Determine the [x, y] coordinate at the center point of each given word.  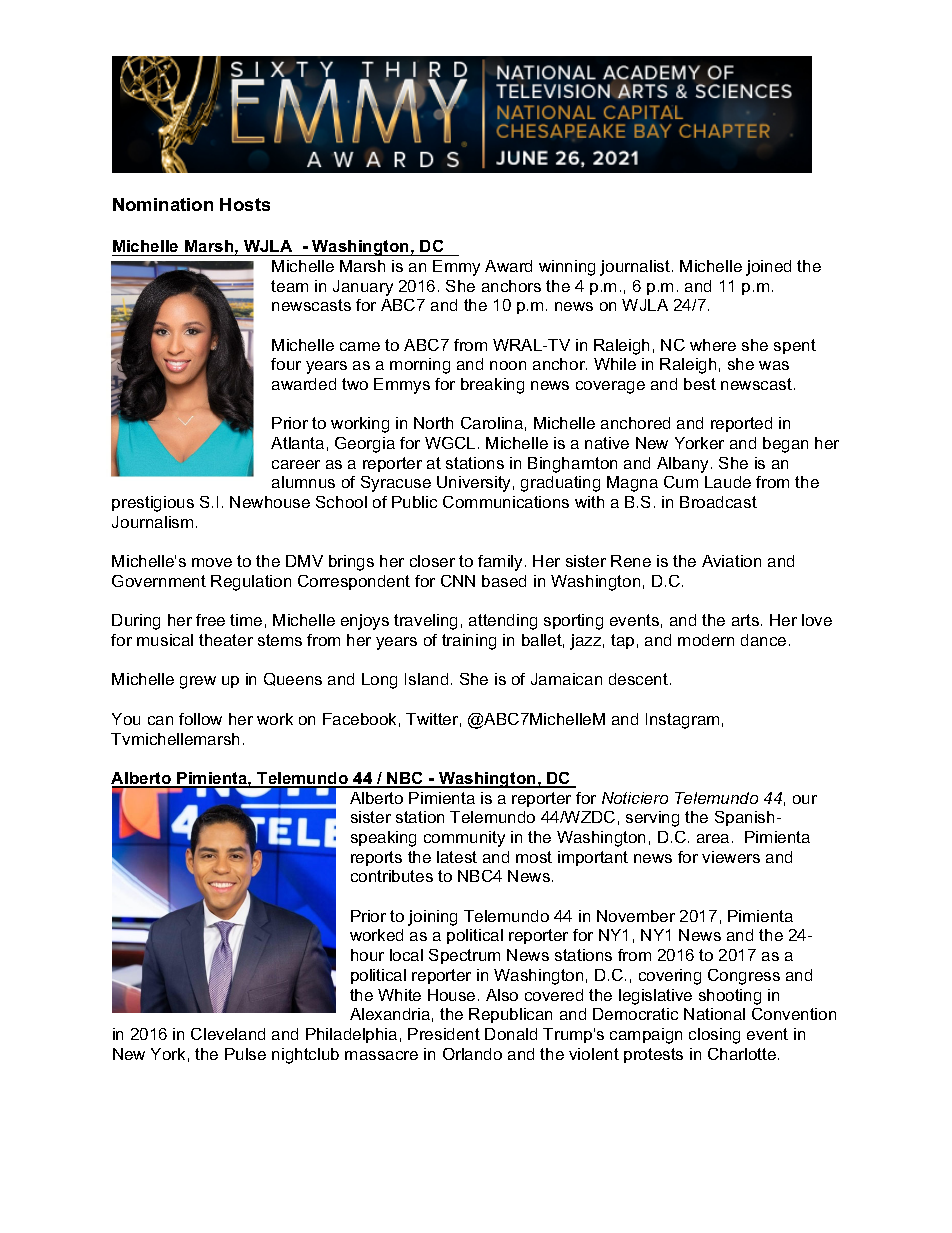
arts [747, 620]
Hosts [245, 204]
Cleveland [228, 1034]
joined [768, 268]
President [444, 1034]
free [210, 620]
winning [567, 268]
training [469, 642]
